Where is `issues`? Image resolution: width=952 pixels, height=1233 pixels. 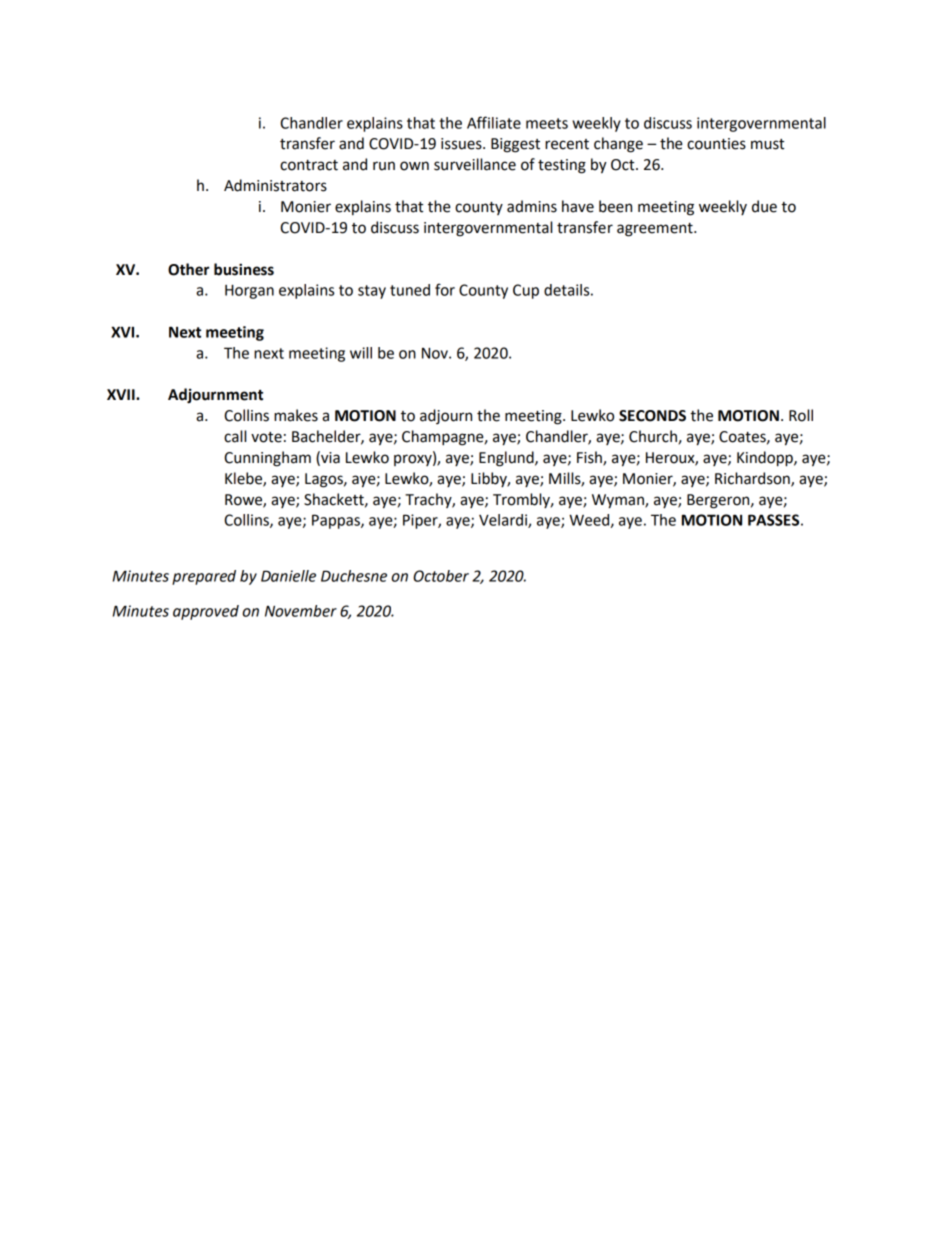
issues is located at coordinates (462, 144).
